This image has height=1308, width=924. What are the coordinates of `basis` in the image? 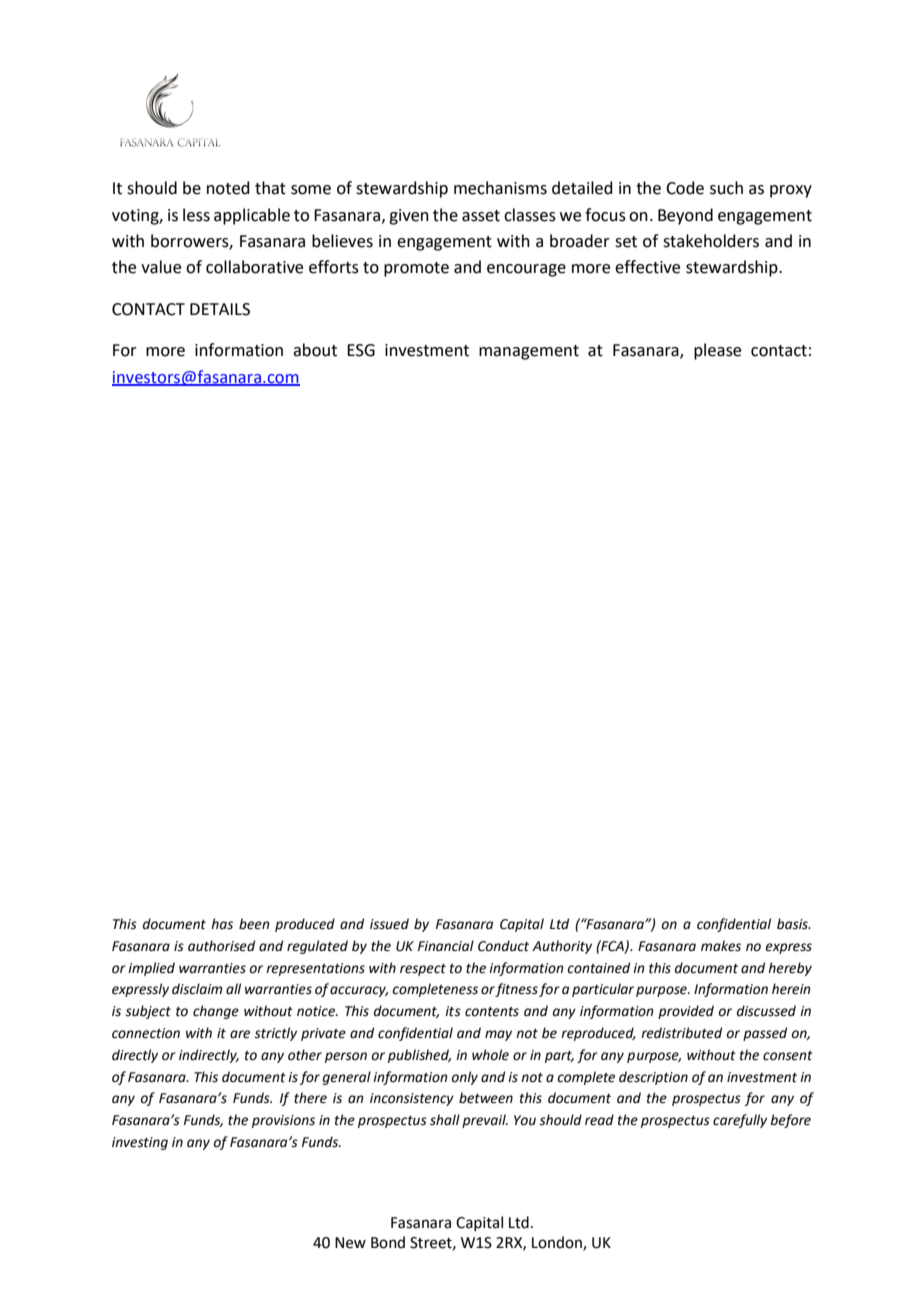 It's located at (793, 924).
